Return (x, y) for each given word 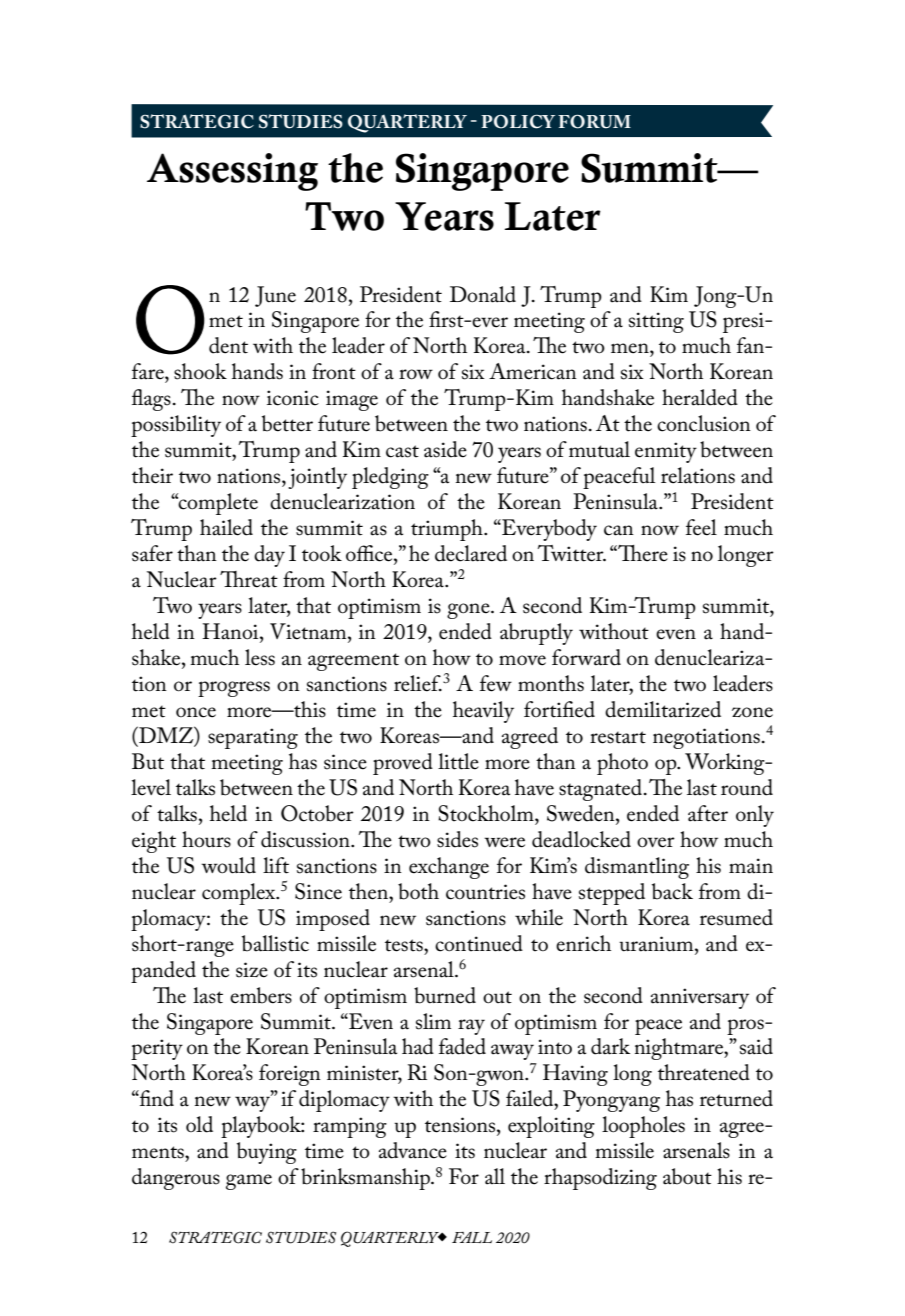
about (687, 1176)
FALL (472, 1237)
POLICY (518, 122)
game (249, 1182)
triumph (448, 530)
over (656, 842)
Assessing (232, 172)
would (228, 865)
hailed (226, 527)
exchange (449, 868)
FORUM (594, 122)
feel (701, 527)
